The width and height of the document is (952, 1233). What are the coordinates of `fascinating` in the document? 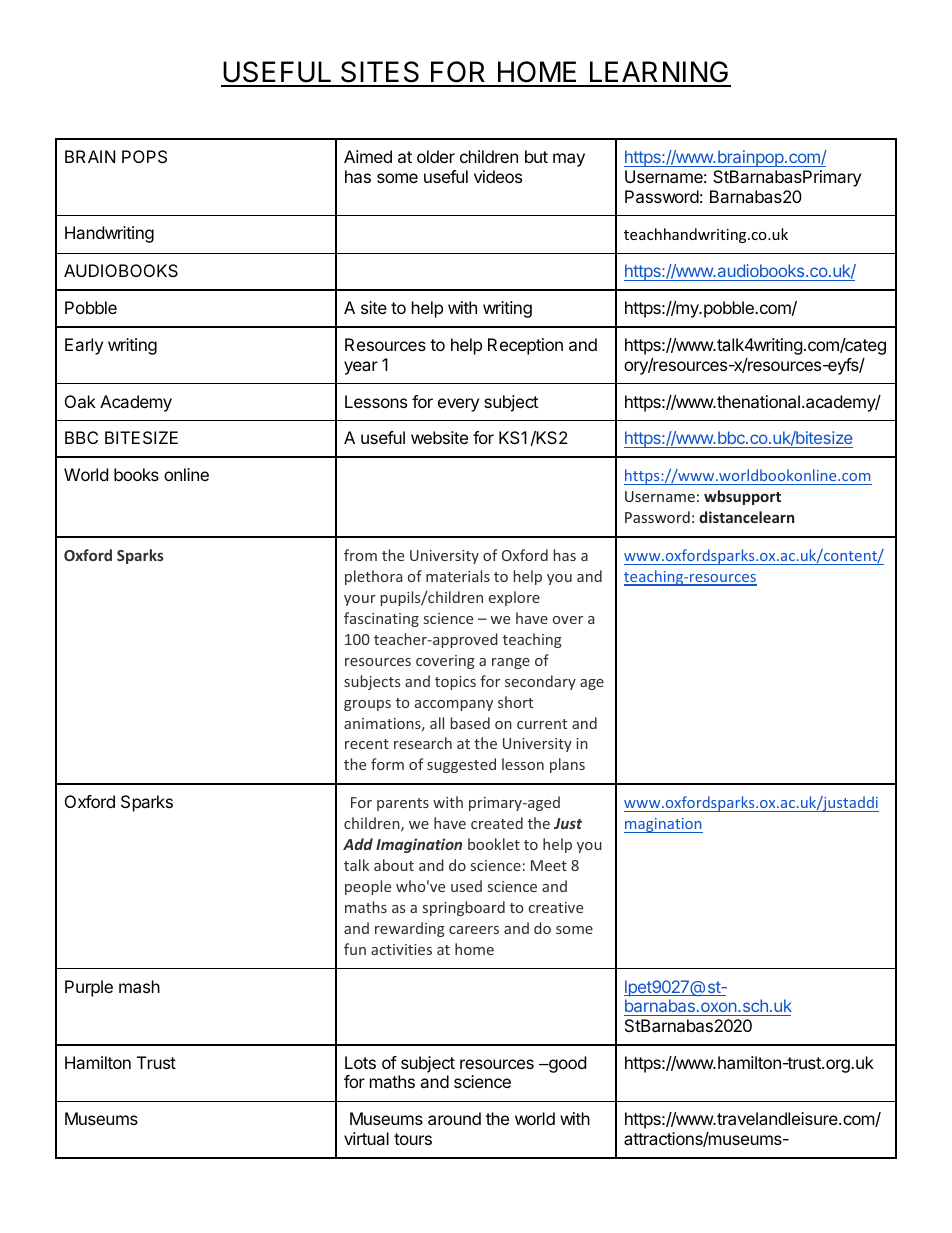 It's located at (381, 619).
